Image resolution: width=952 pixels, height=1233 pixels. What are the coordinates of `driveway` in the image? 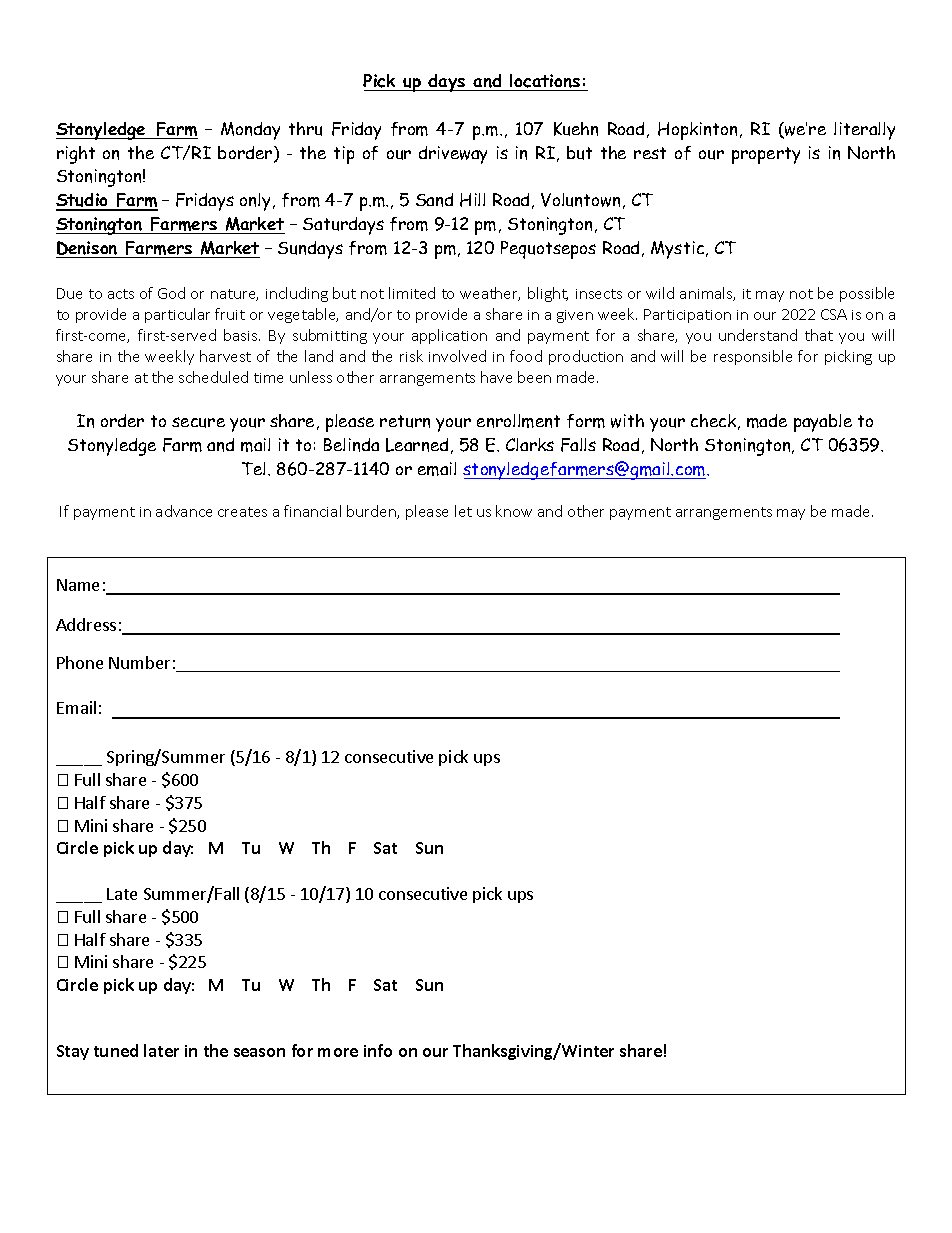 It's located at (453, 155).
